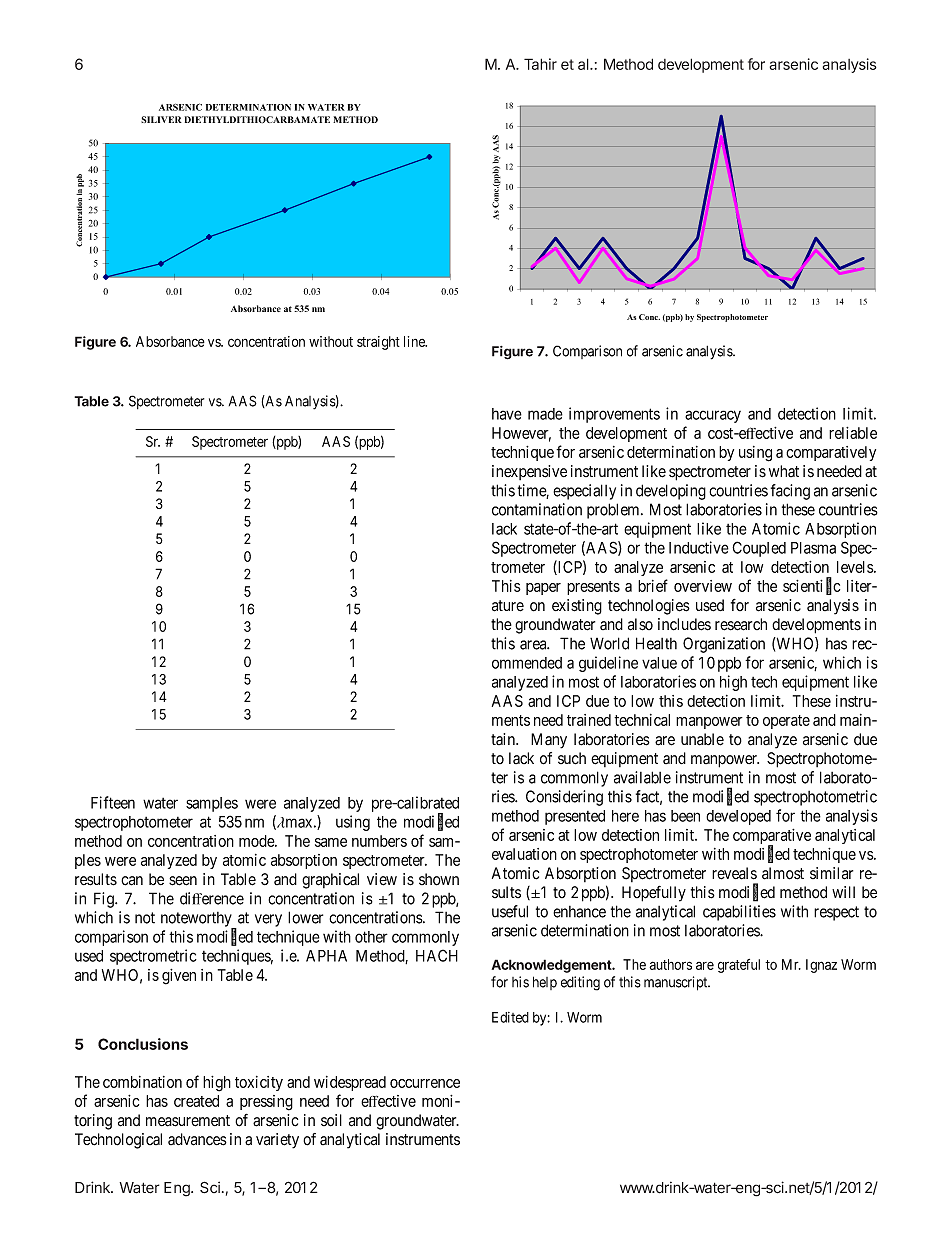 The height and width of the screenshot is (1257, 952). What do you see at coordinates (196, 1101) in the screenshot?
I see `created` at bounding box center [196, 1101].
